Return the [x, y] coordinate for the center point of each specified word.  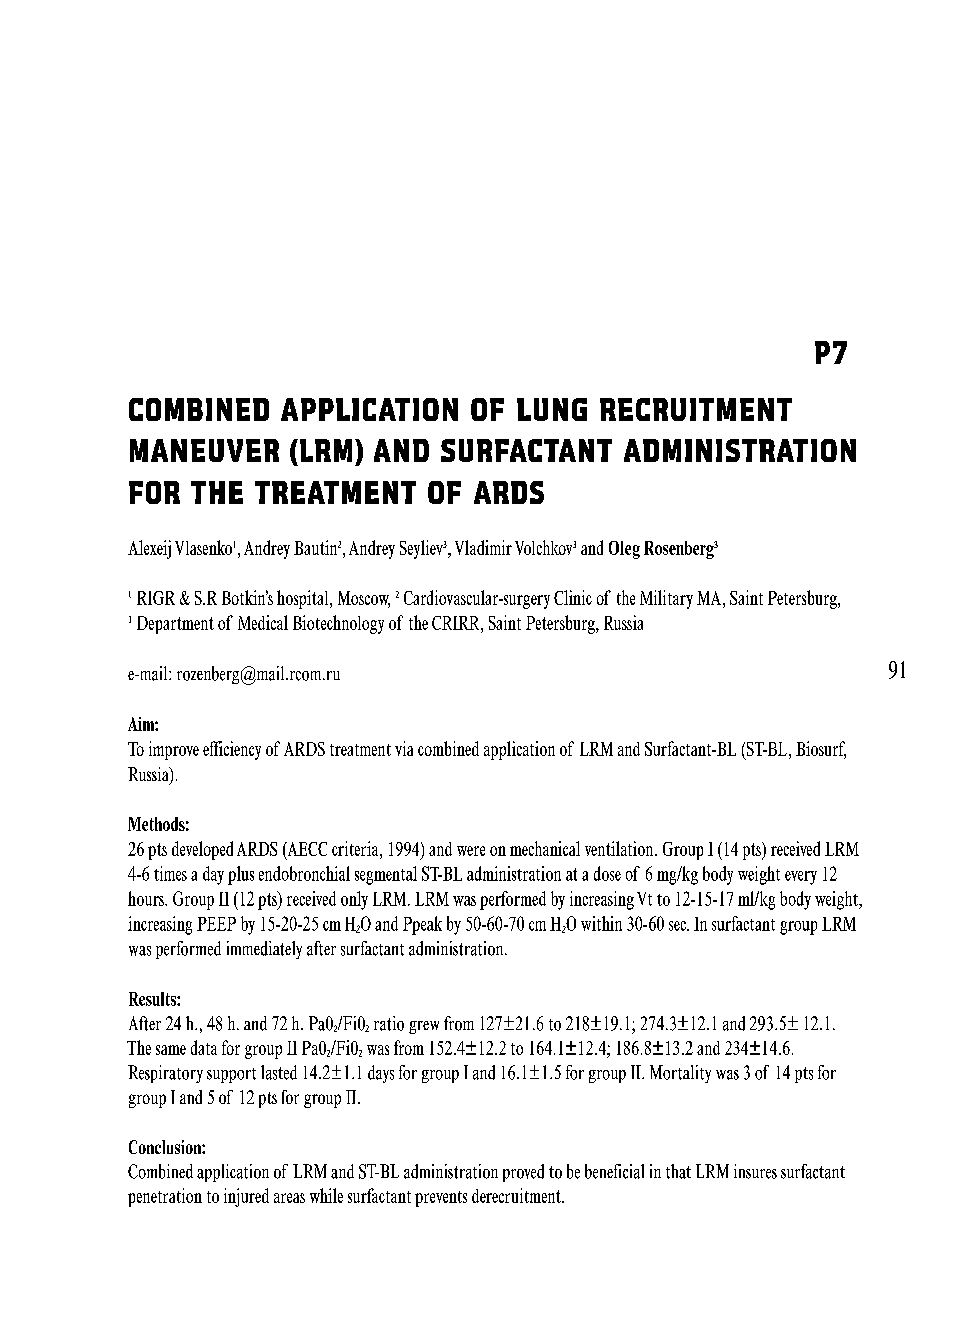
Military [666, 599]
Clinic [573, 597]
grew [424, 1027]
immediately [264, 950]
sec [678, 926]
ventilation [620, 848]
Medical [263, 622]
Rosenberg [679, 550]
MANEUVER [204, 450]
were [471, 851]
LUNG [552, 409]
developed [202, 850]
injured [246, 1197]
